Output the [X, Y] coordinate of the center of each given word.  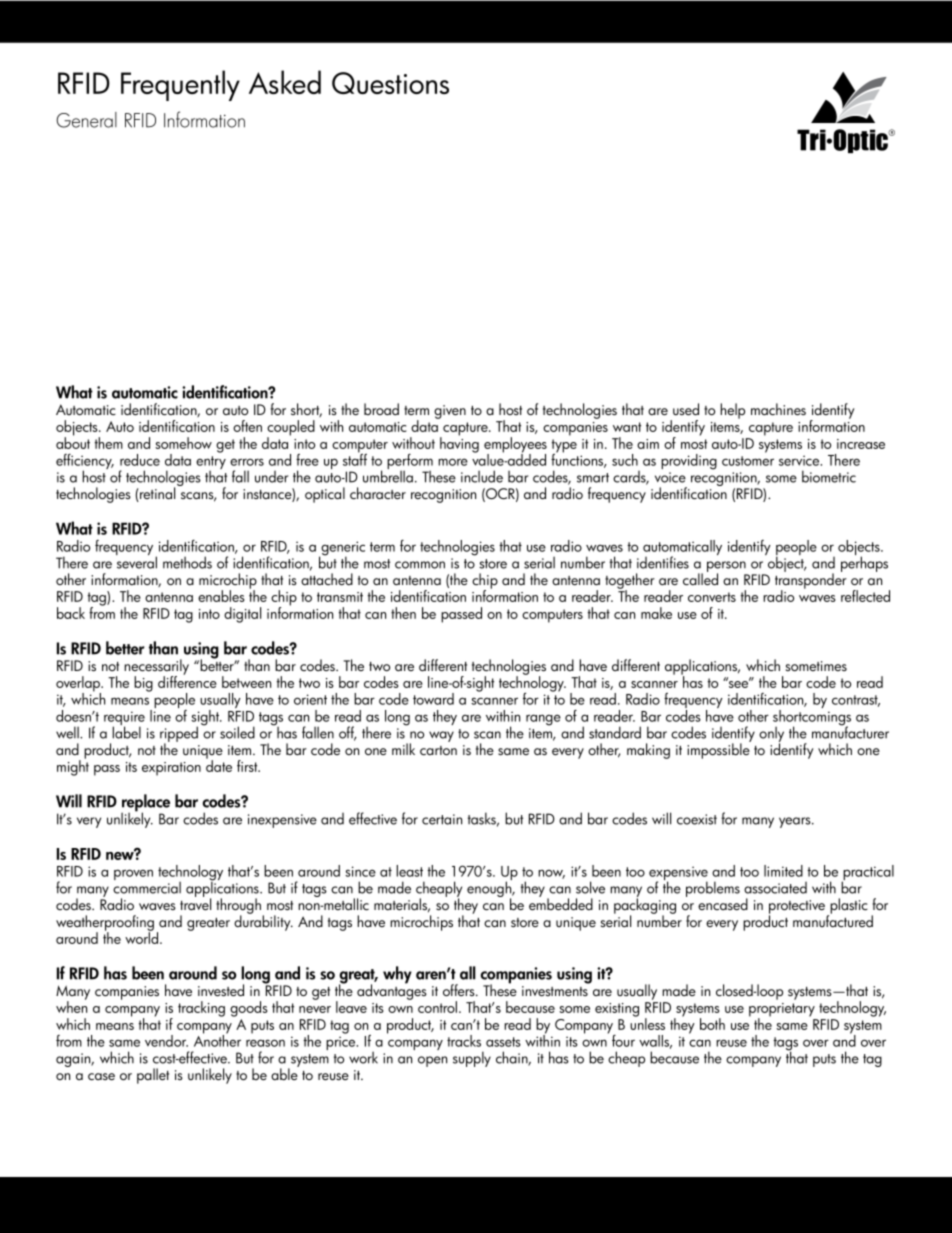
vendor [166, 1041]
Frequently [180, 85]
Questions [390, 83]
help [732, 411]
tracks [464, 1041]
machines [778, 409]
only [771, 735]
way [441, 736]
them [109, 443]
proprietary [782, 1011]
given [450, 412]
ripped [179, 735]
